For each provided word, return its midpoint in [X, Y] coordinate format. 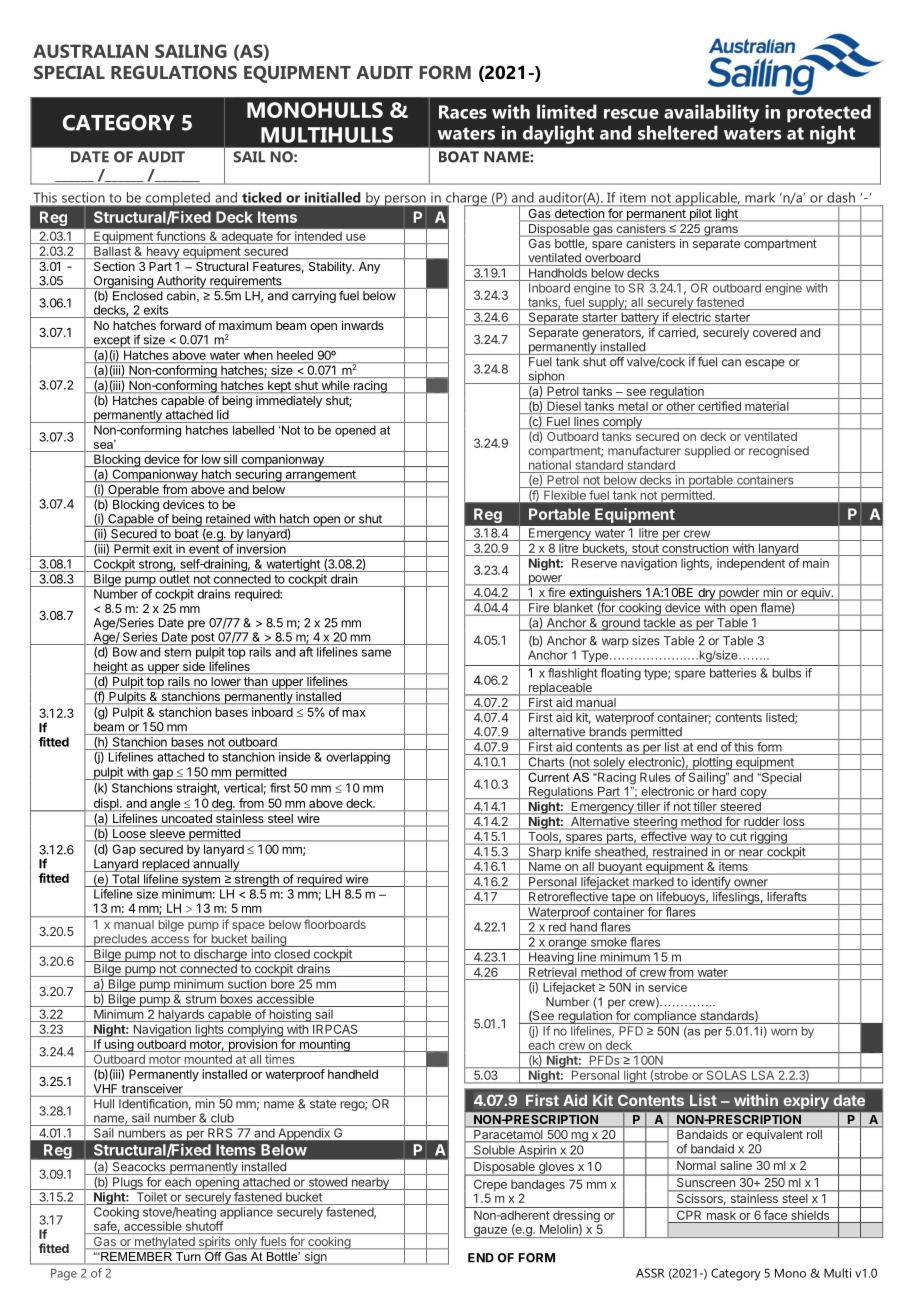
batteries [733, 673]
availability [711, 113]
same [376, 653]
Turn [188, 1256]
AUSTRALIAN [90, 51]
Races [463, 112]
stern [177, 652]
